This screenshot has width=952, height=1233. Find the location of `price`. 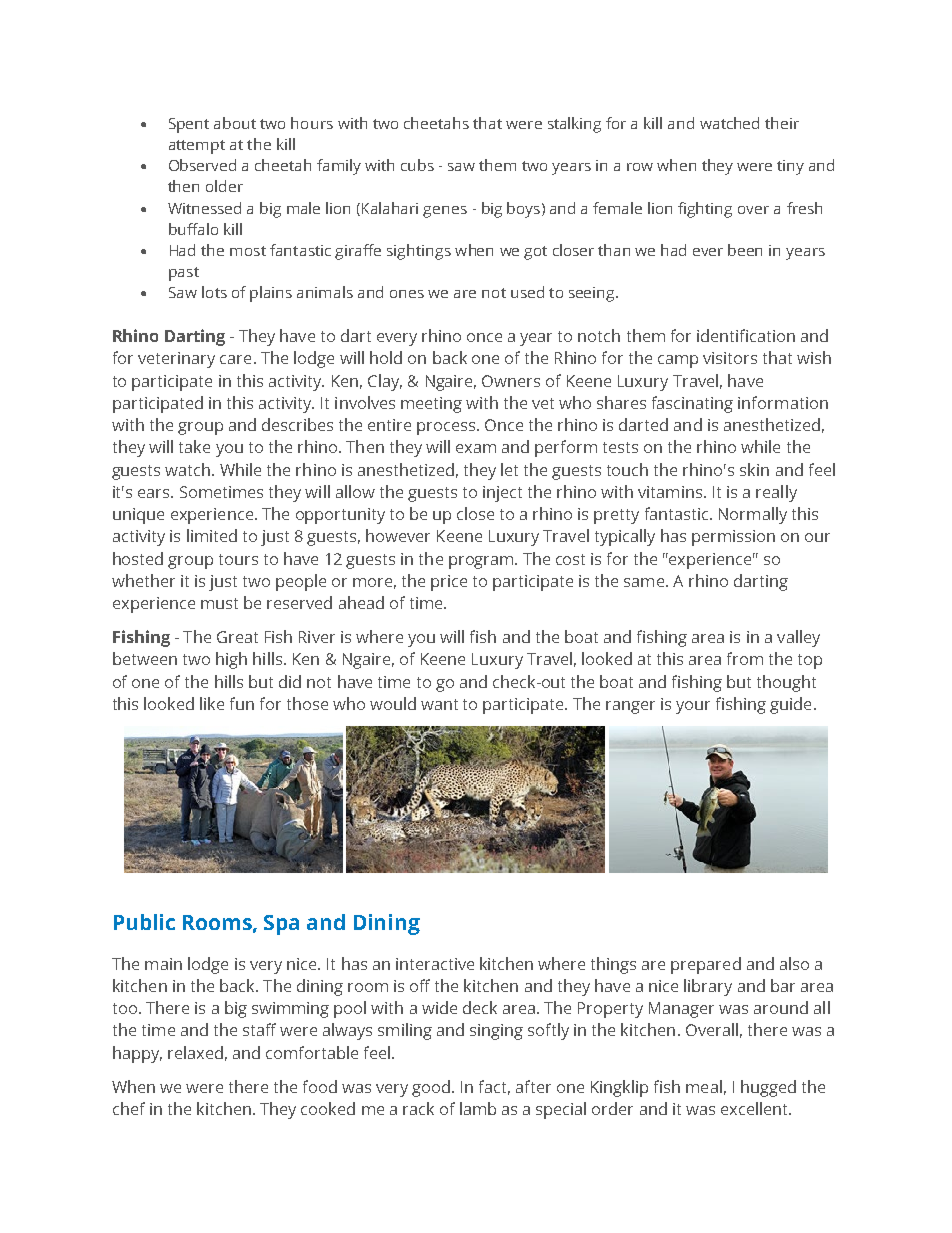

price is located at coordinates (449, 583).
